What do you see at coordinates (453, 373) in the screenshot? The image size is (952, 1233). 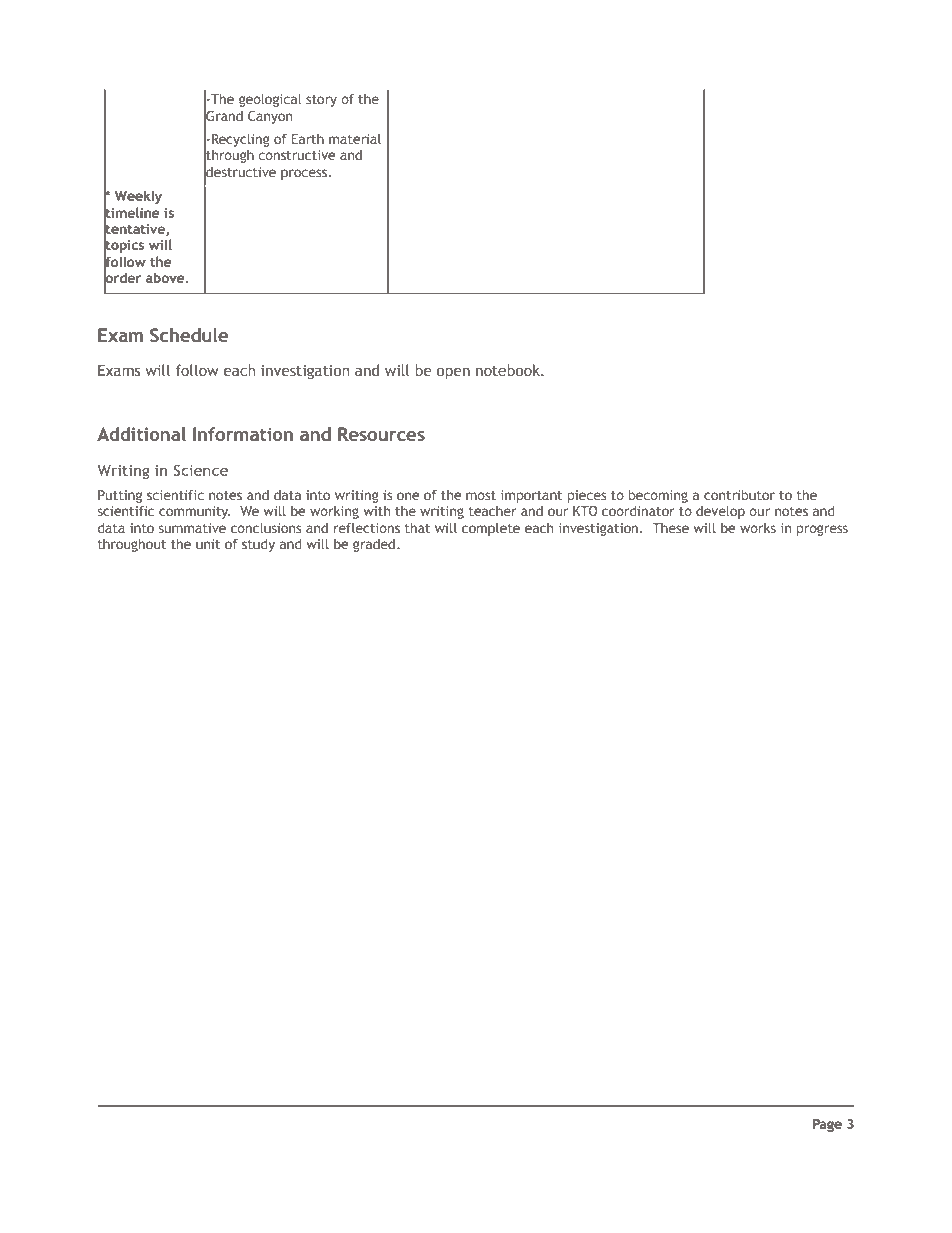 I see `open` at bounding box center [453, 373].
